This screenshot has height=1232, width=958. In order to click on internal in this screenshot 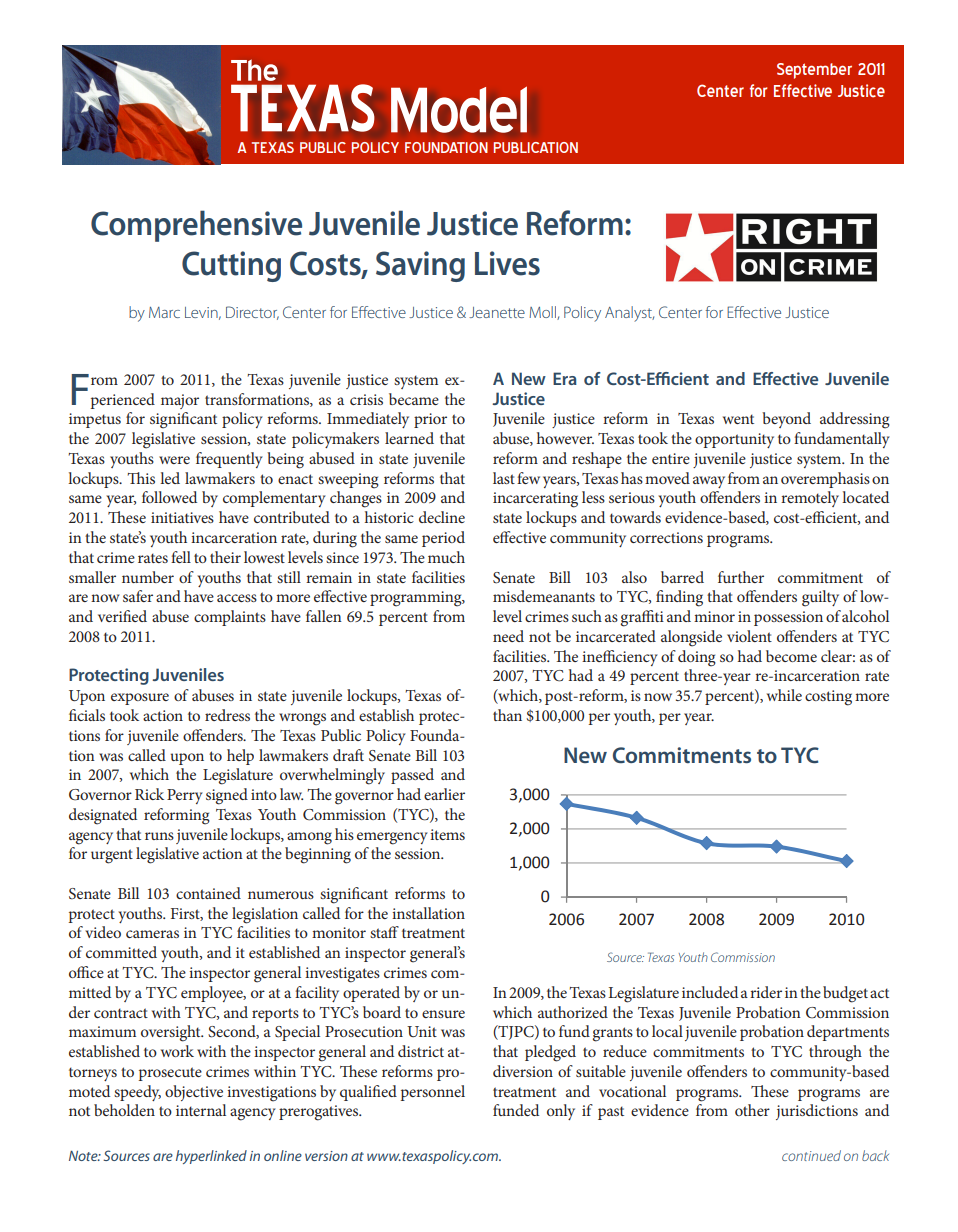, I will do `click(201, 1110)`.
